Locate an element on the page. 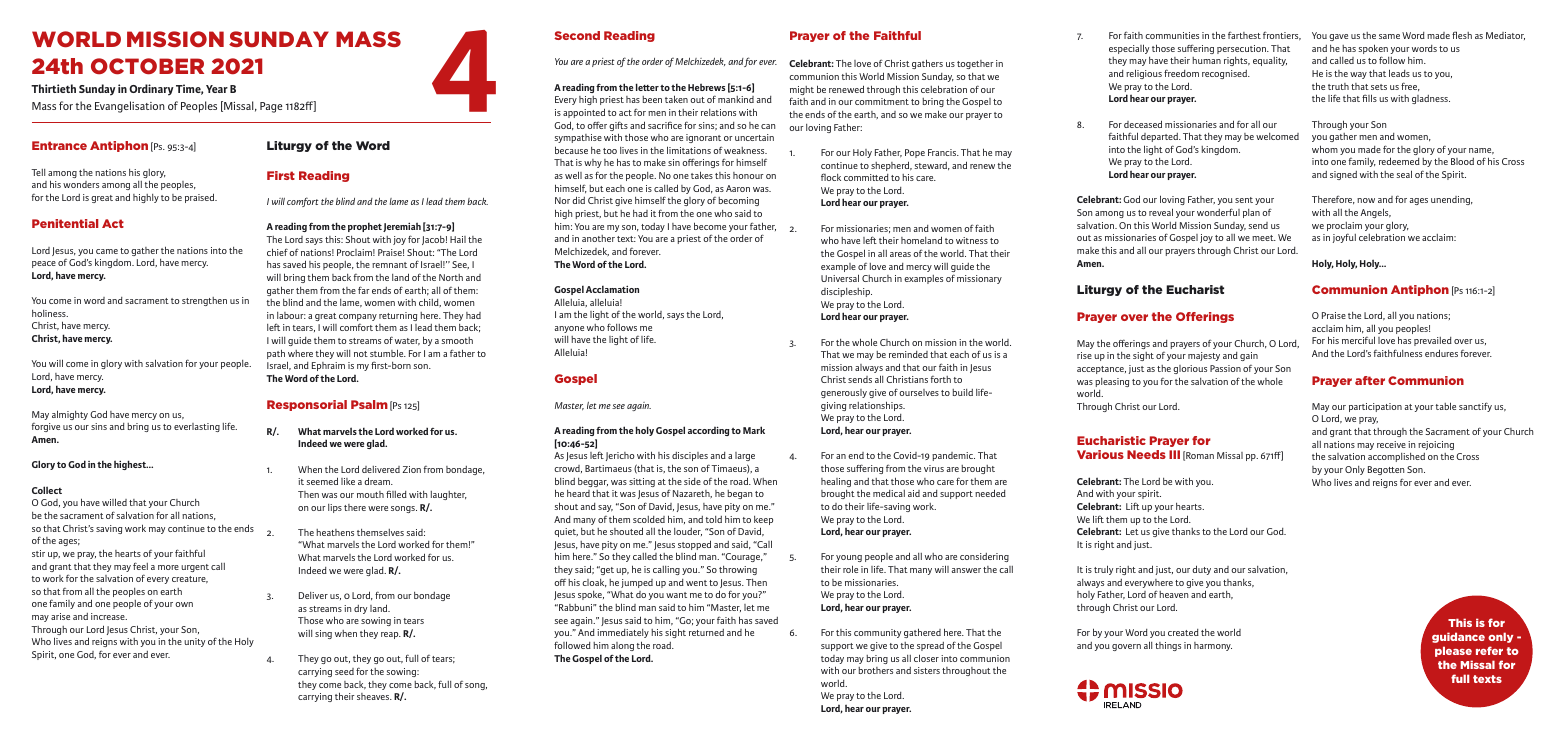 The image size is (1568, 739). told is located at coordinates (713, 519).
